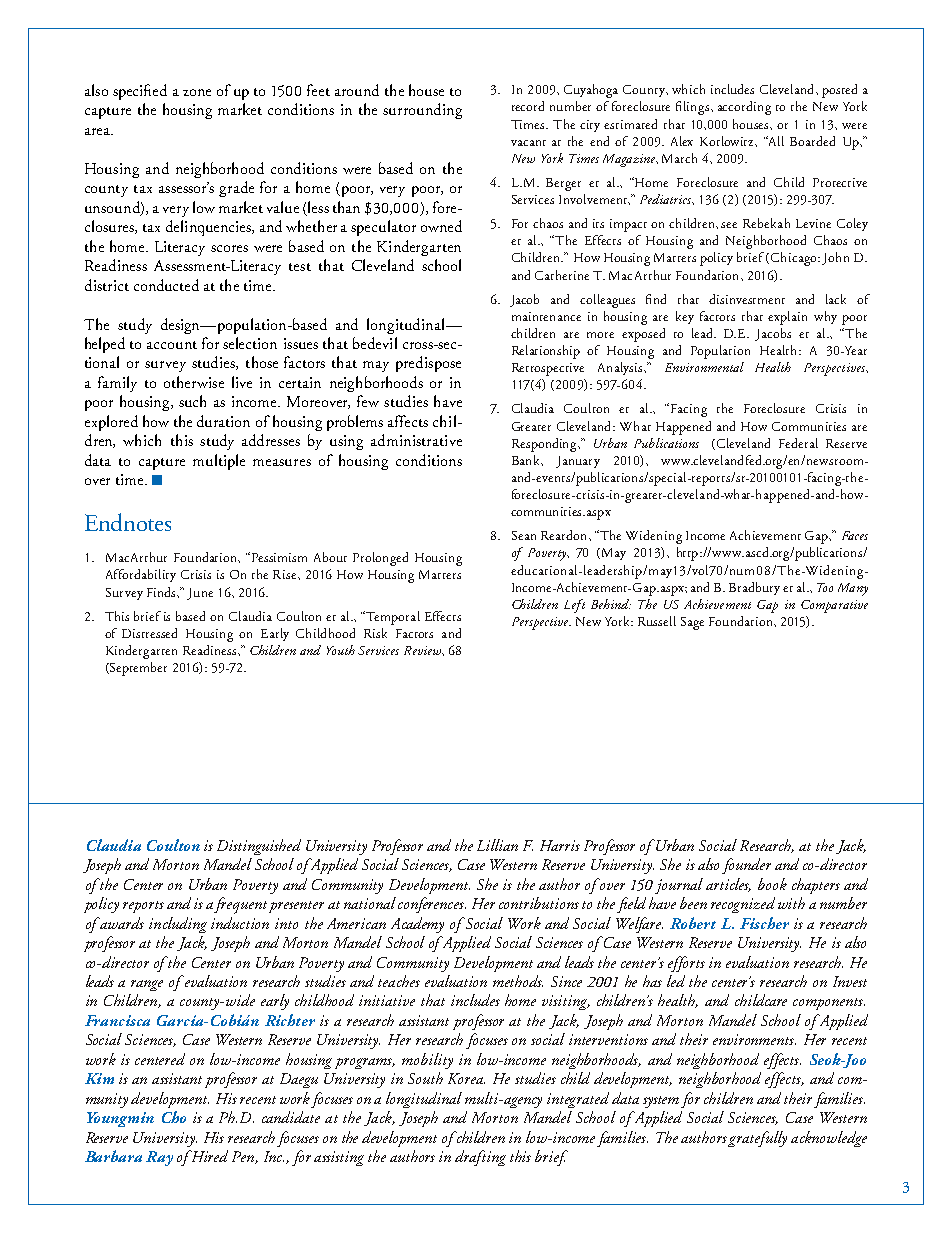 The height and width of the screenshot is (1233, 952). Describe the element at coordinates (528, 106) in the screenshot. I see `record` at that location.
